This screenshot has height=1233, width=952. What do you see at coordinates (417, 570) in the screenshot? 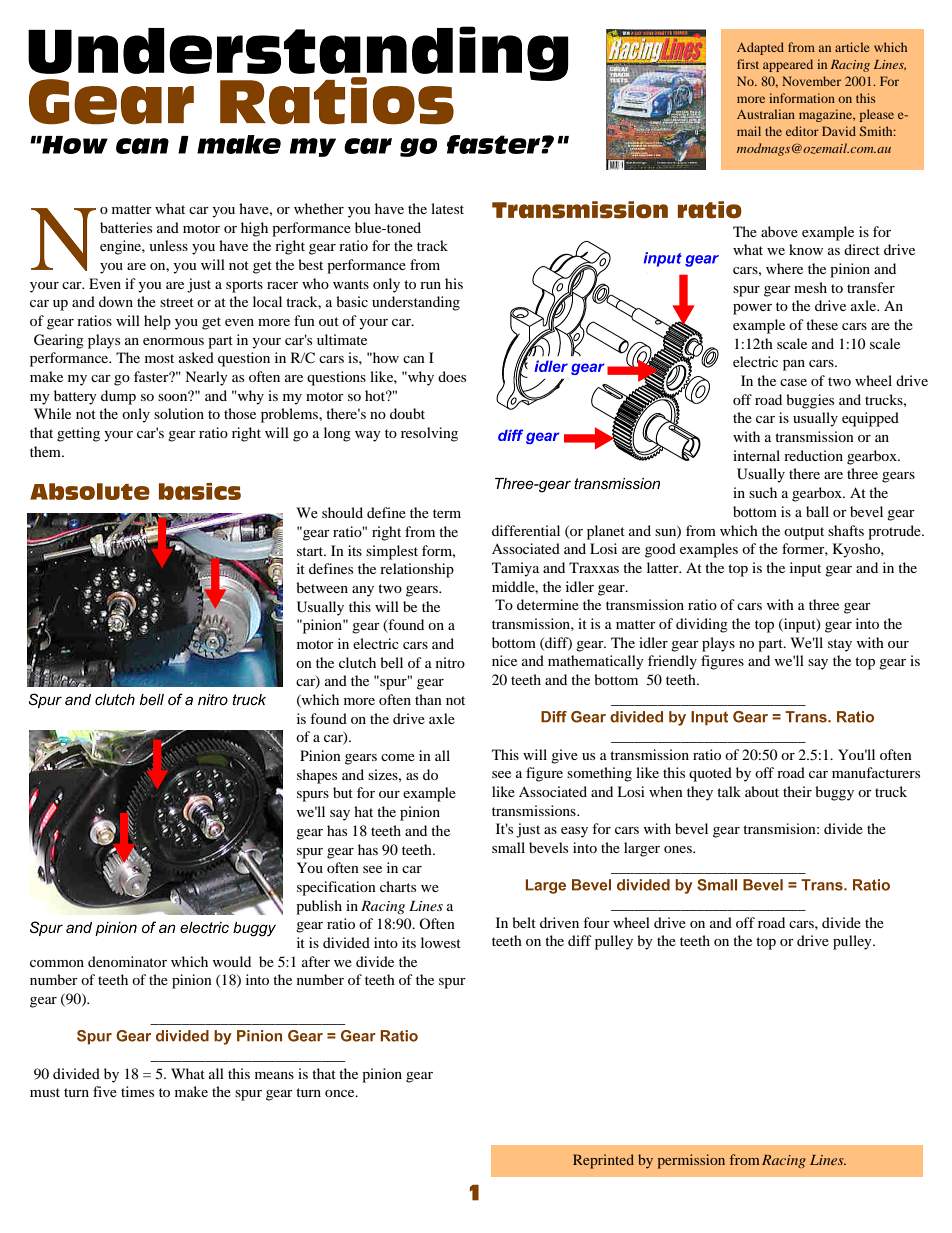
I see `relationship` at bounding box center [417, 570].
